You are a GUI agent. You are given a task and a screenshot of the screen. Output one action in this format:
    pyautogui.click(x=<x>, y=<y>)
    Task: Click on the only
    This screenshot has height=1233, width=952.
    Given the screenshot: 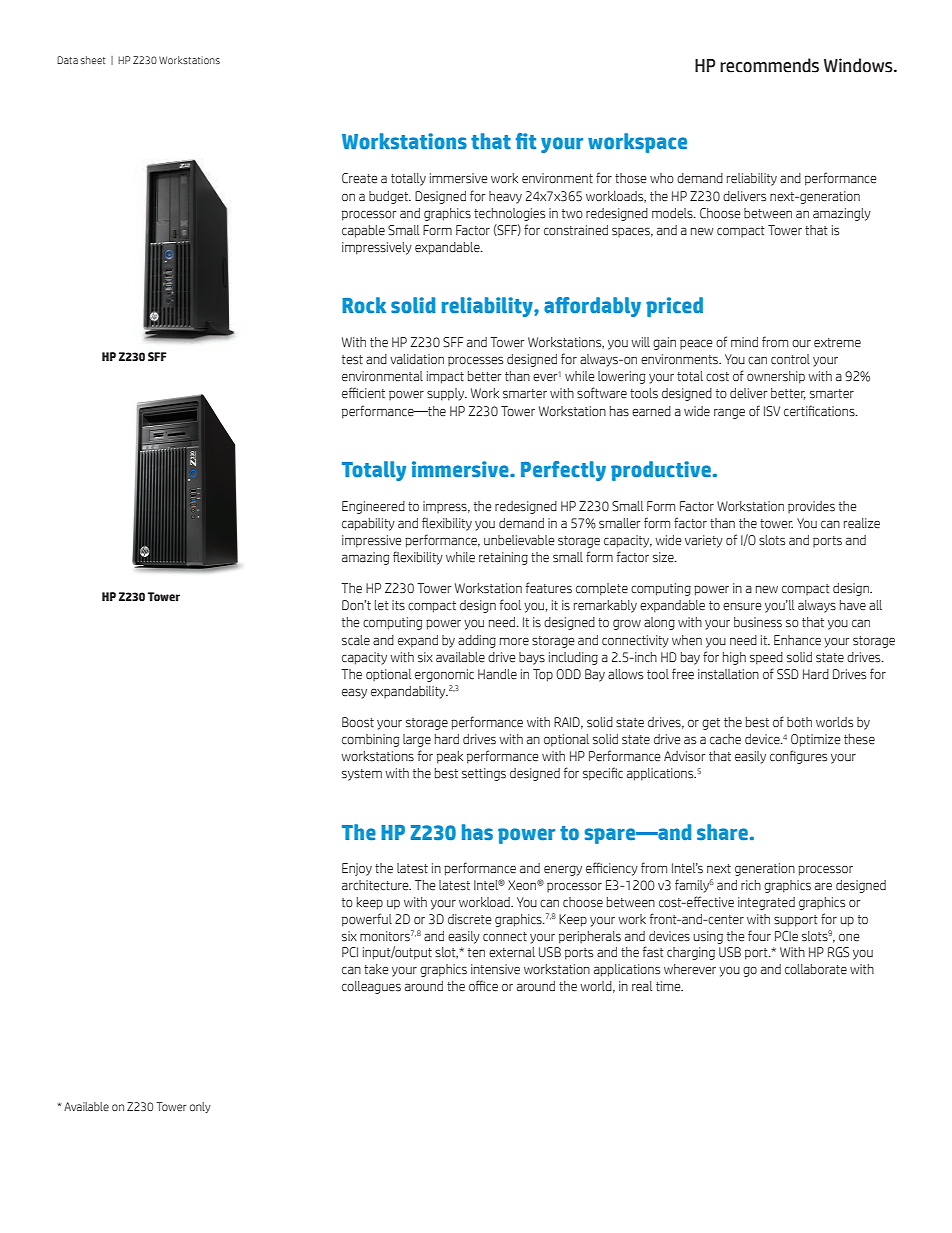 What is the action you would take?
    pyautogui.click(x=200, y=1107)
